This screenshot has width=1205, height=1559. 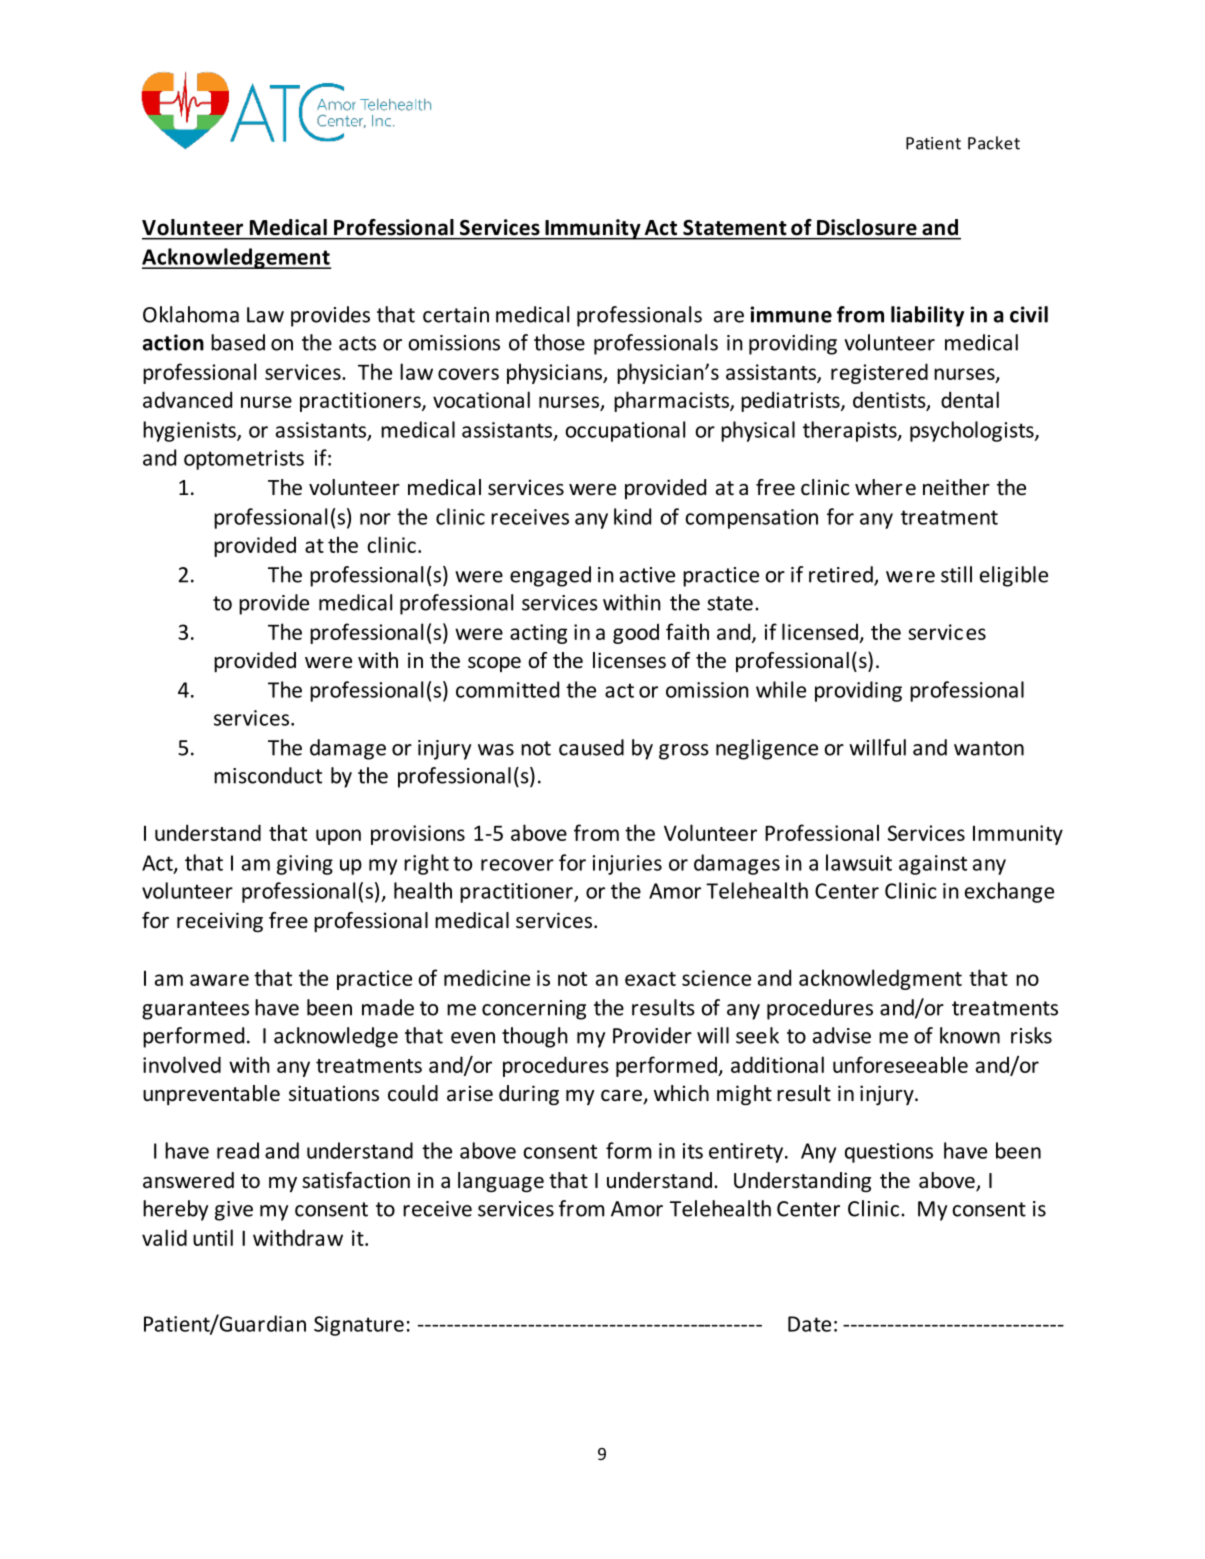 I want to click on known, so click(x=970, y=1035).
